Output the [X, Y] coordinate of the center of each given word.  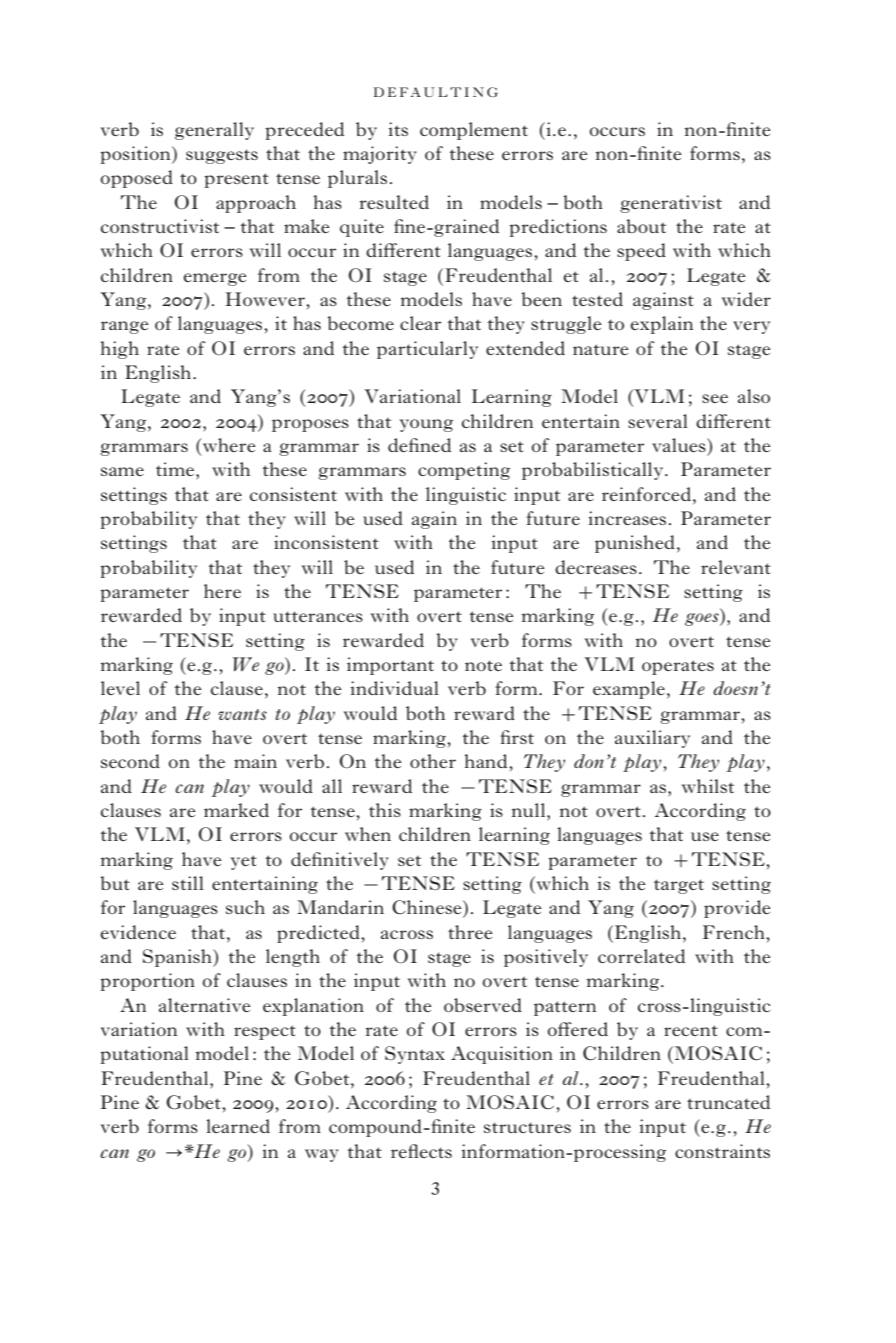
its [398, 129]
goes [703, 619]
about [641, 226]
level [120, 688]
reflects [421, 1151]
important [390, 666]
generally [214, 131]
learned [238, 1126]
